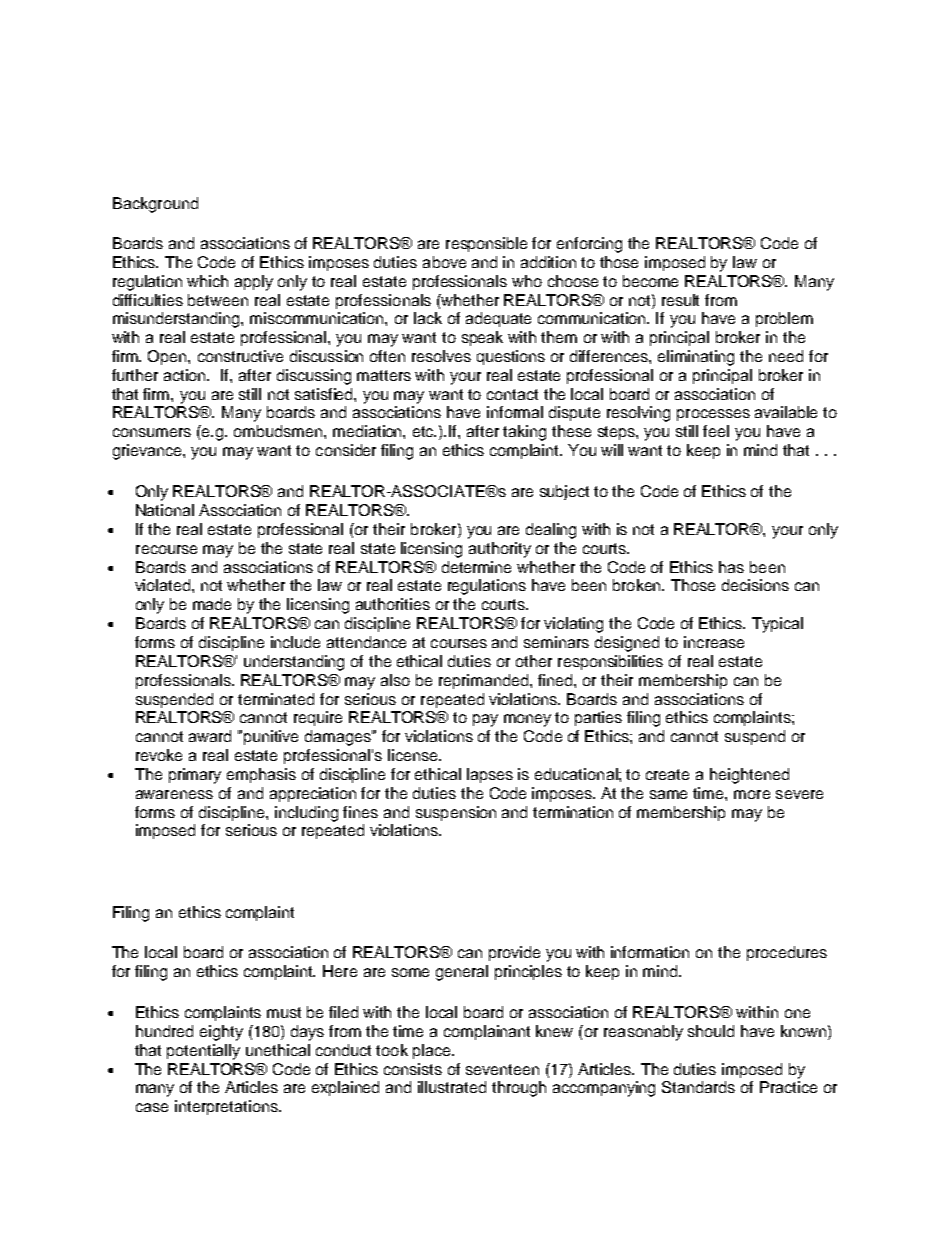 This screenshot has width=952, height=1233. Describe the element at coordinates (714, 642) in the screenshot. I see `increase` at that location.
